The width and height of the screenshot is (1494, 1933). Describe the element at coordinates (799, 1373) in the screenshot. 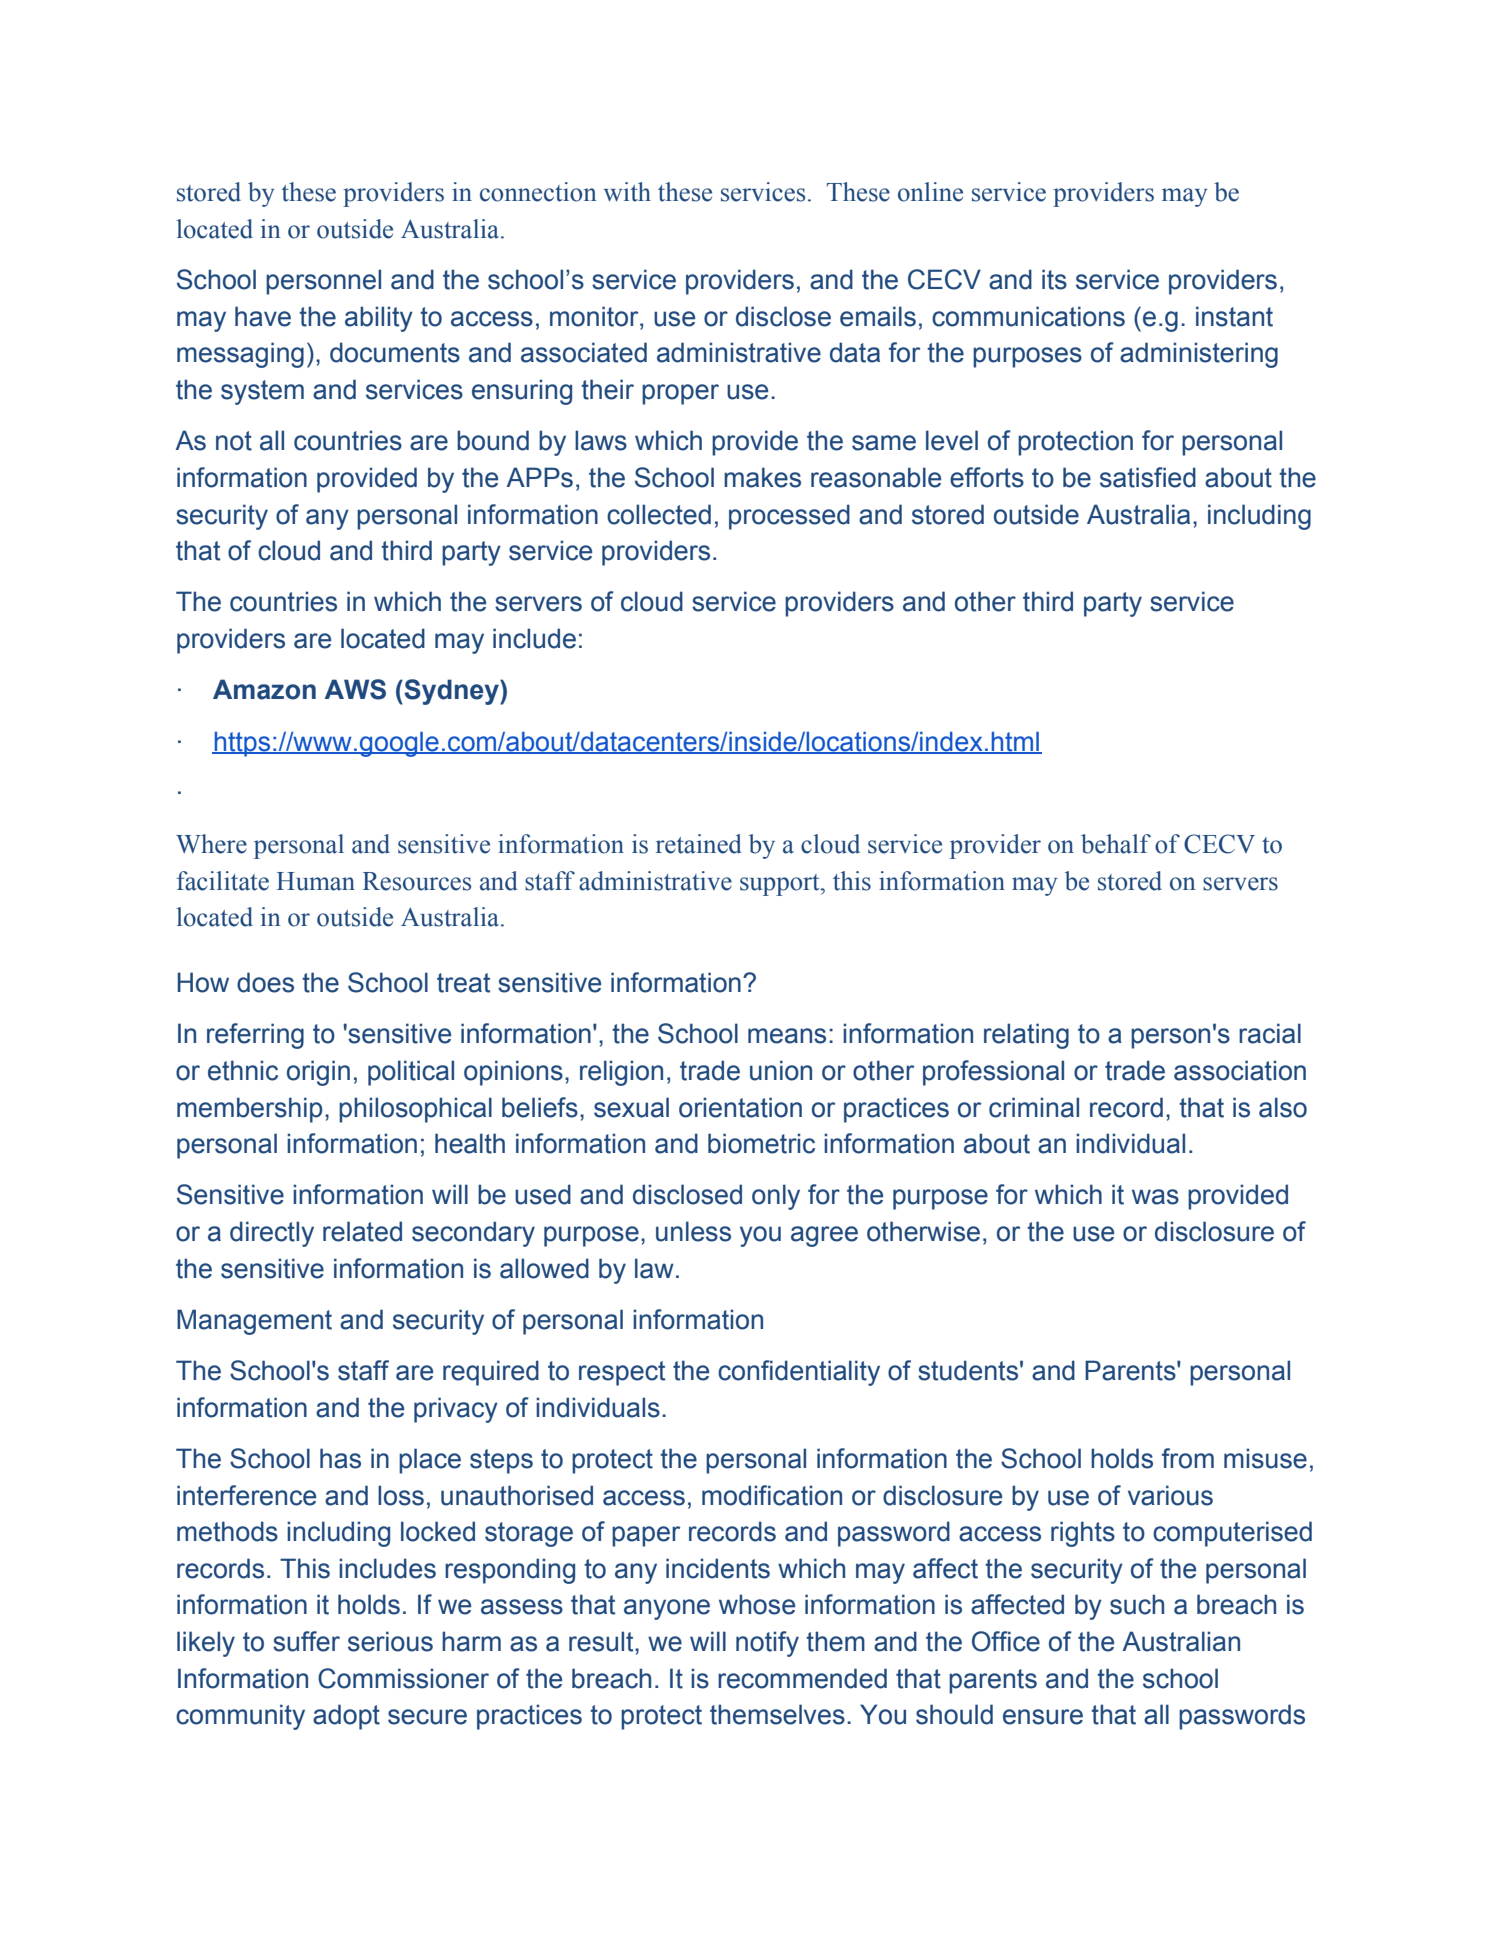

I see `confidentiality` at that location.
